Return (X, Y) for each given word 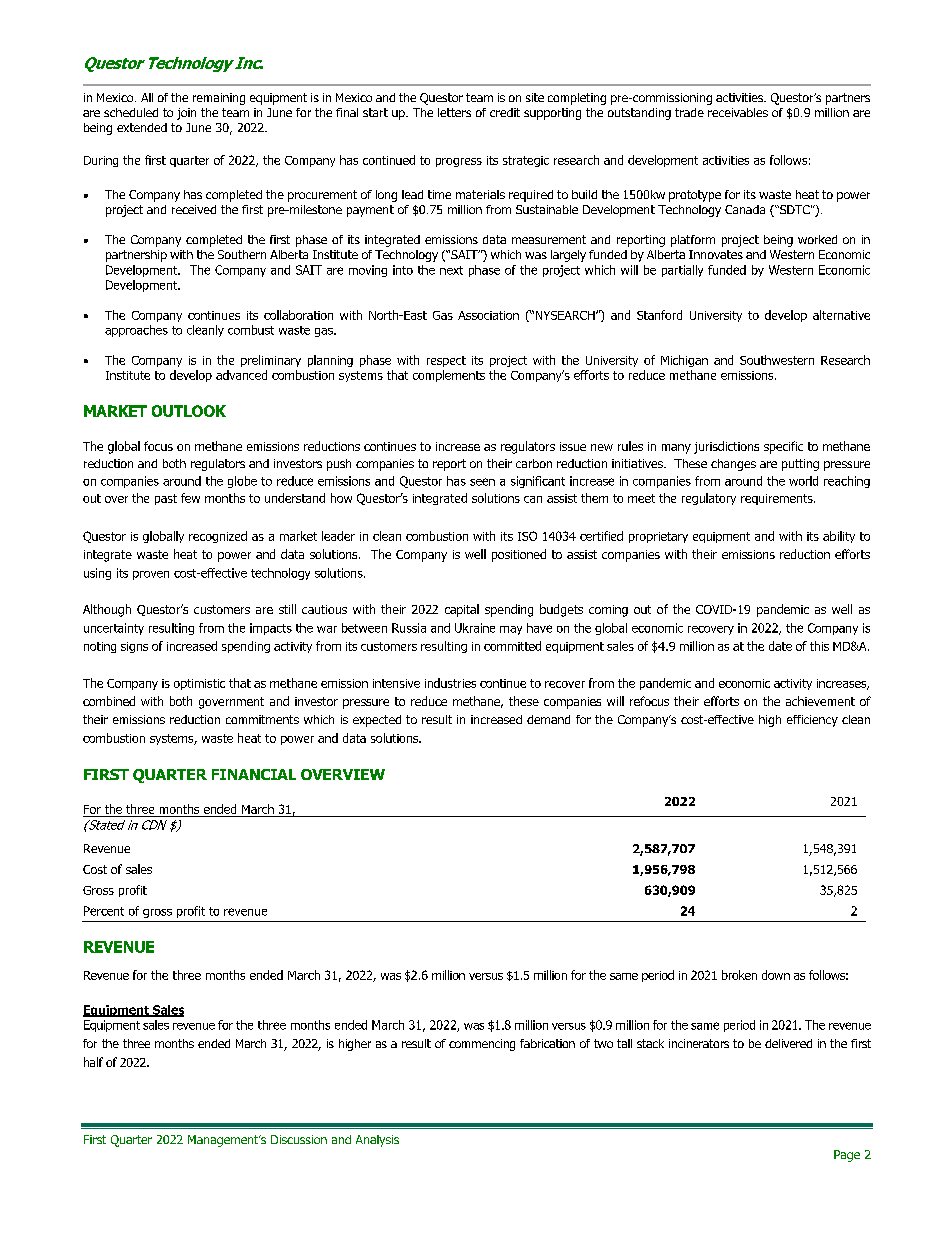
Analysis (377, 1141)
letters (454, 112)
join (186, 114)
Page (847, 1156)
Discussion (299, 1139)
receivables (738, 112)
